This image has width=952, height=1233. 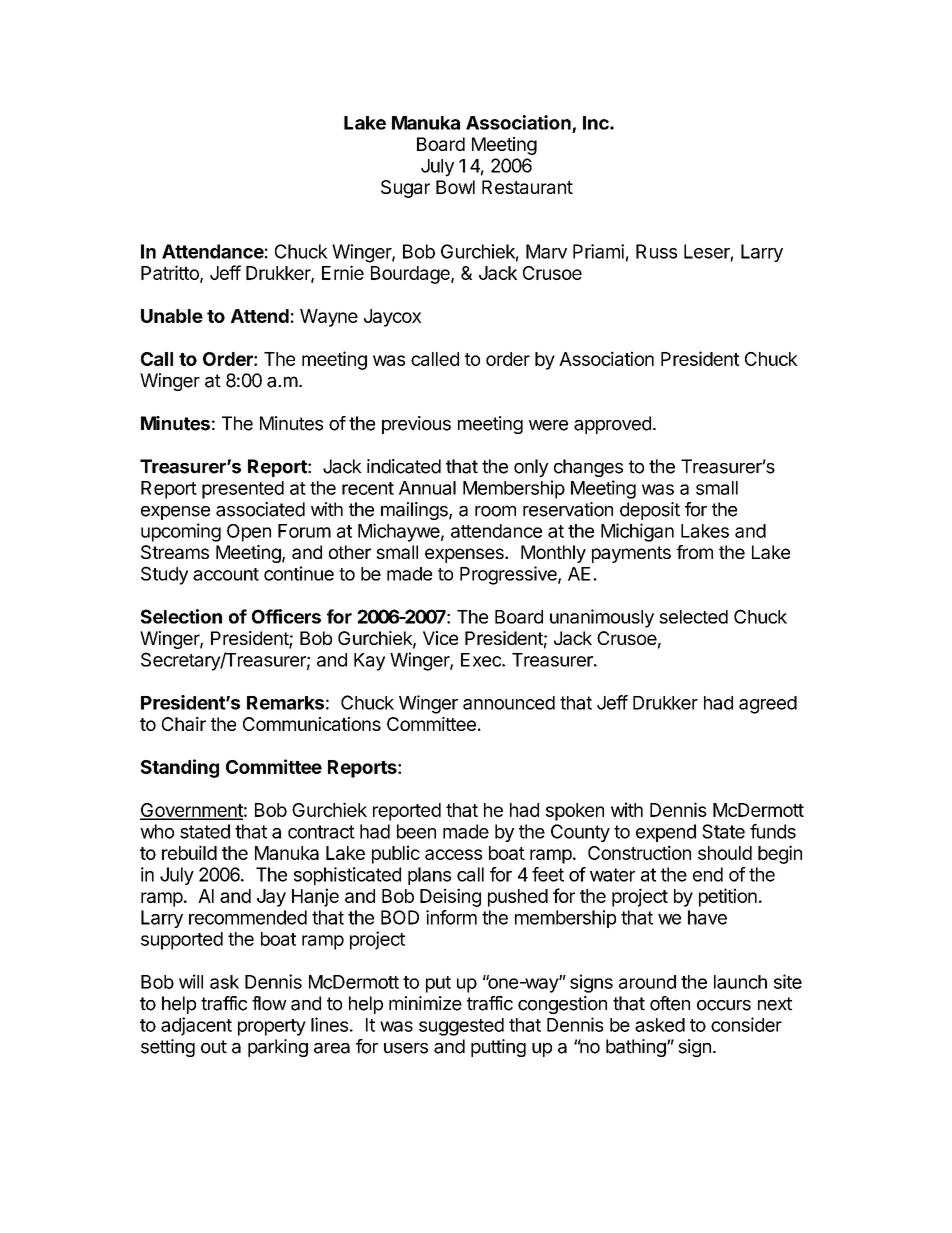 I want to click on Bowl, so click(x=455, y=187).
